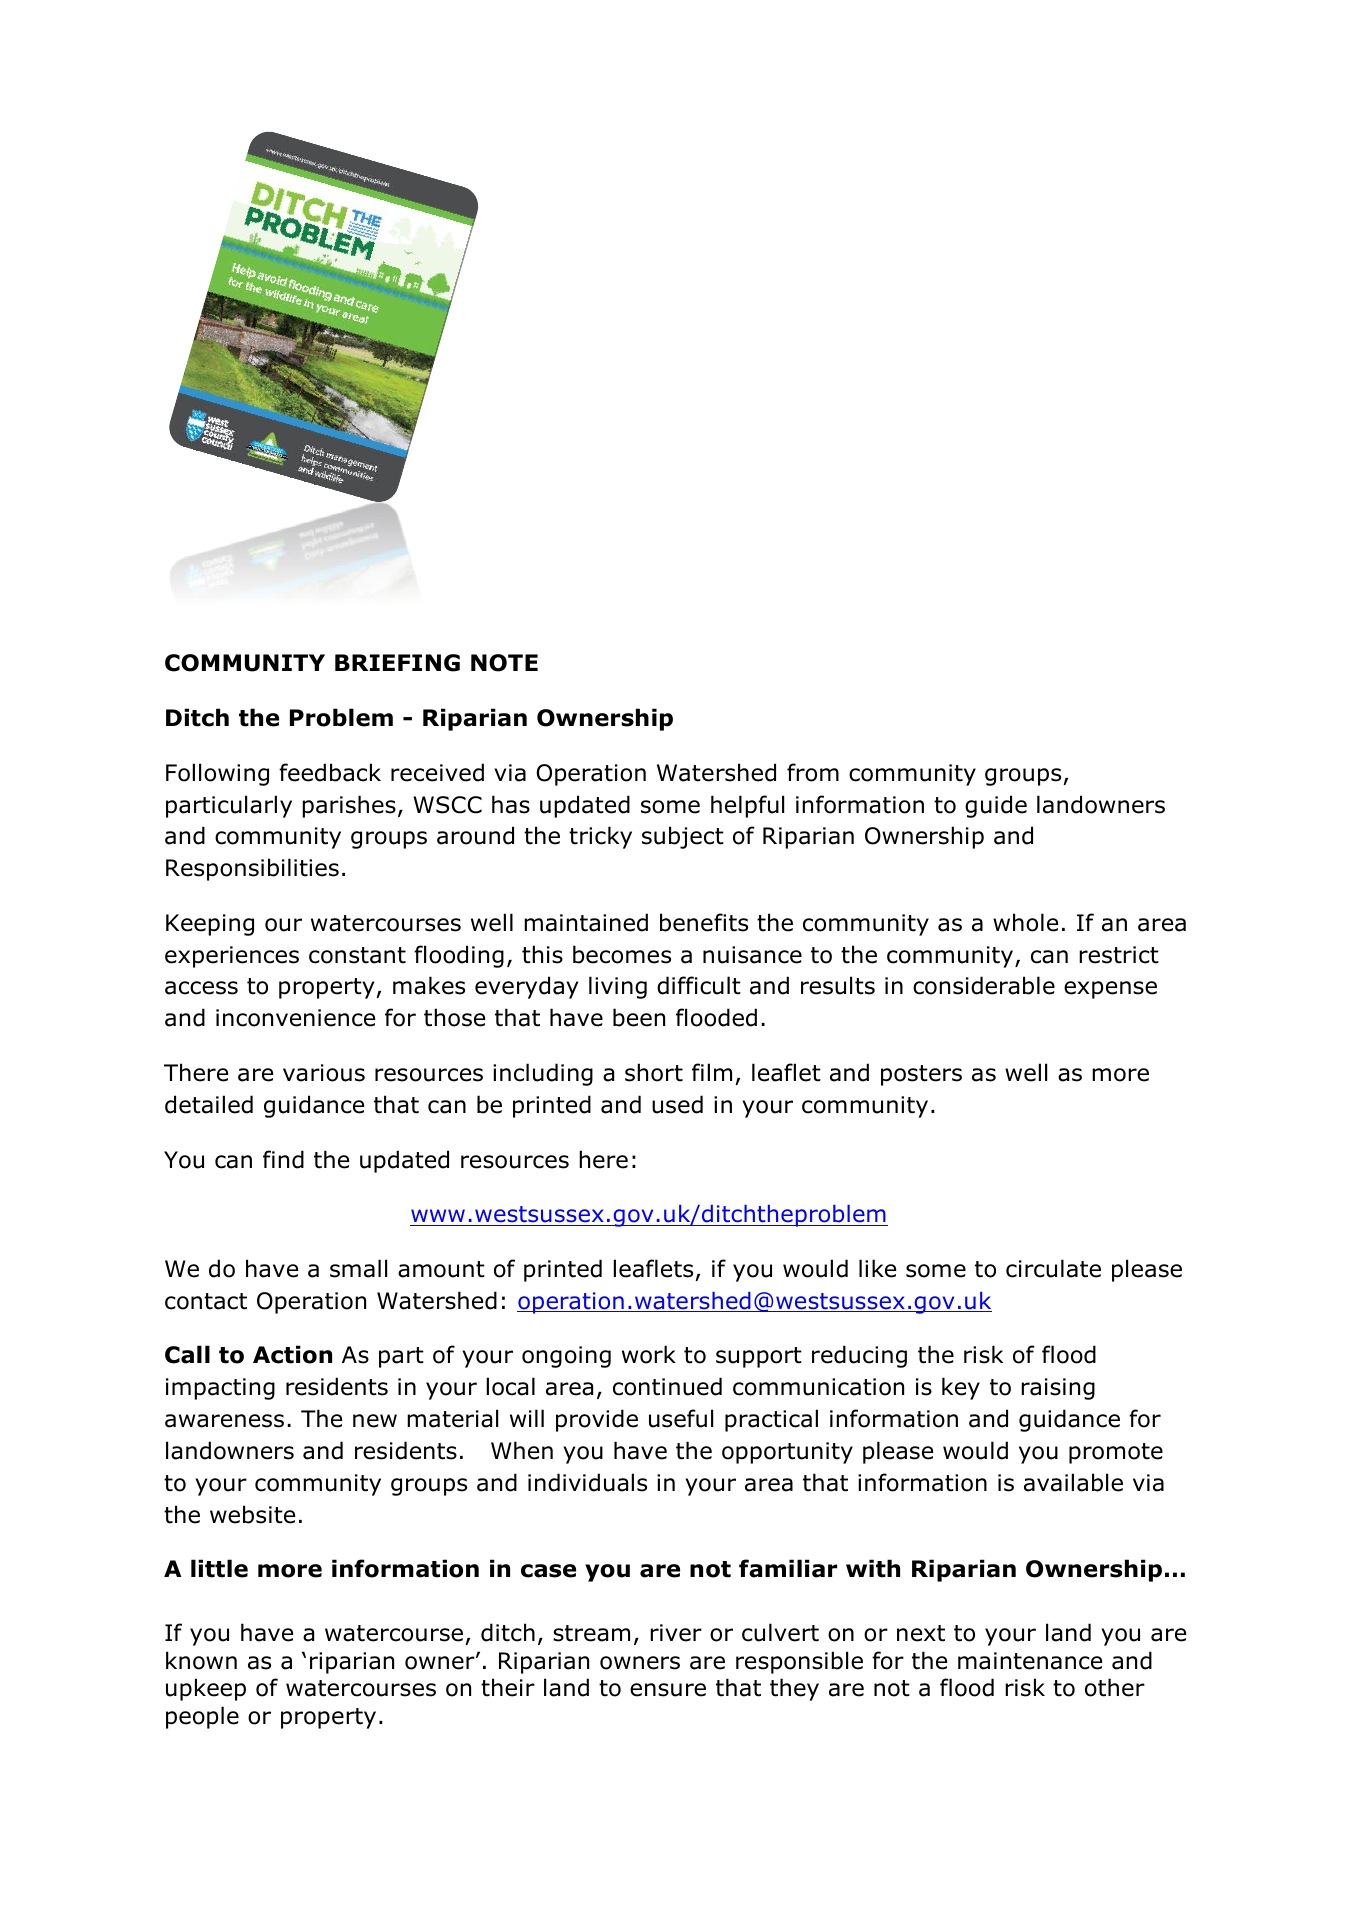 This document has height=1919, width=1357. Describe the element at coordinates (1053, 1268) in the document. I see `circulate` at that location.
